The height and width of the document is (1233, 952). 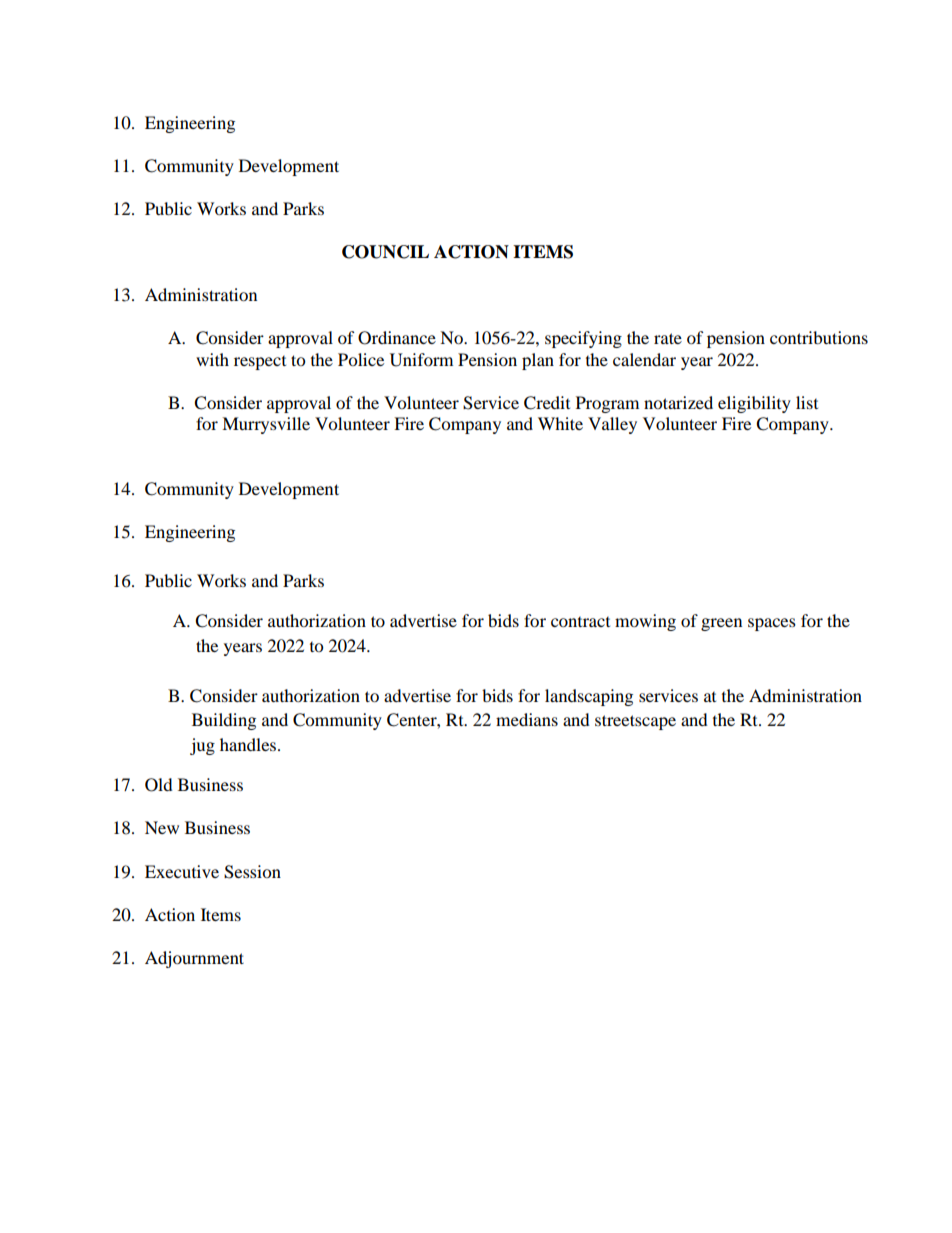 I want to click on landscaping, so click(x=589, y=697).
